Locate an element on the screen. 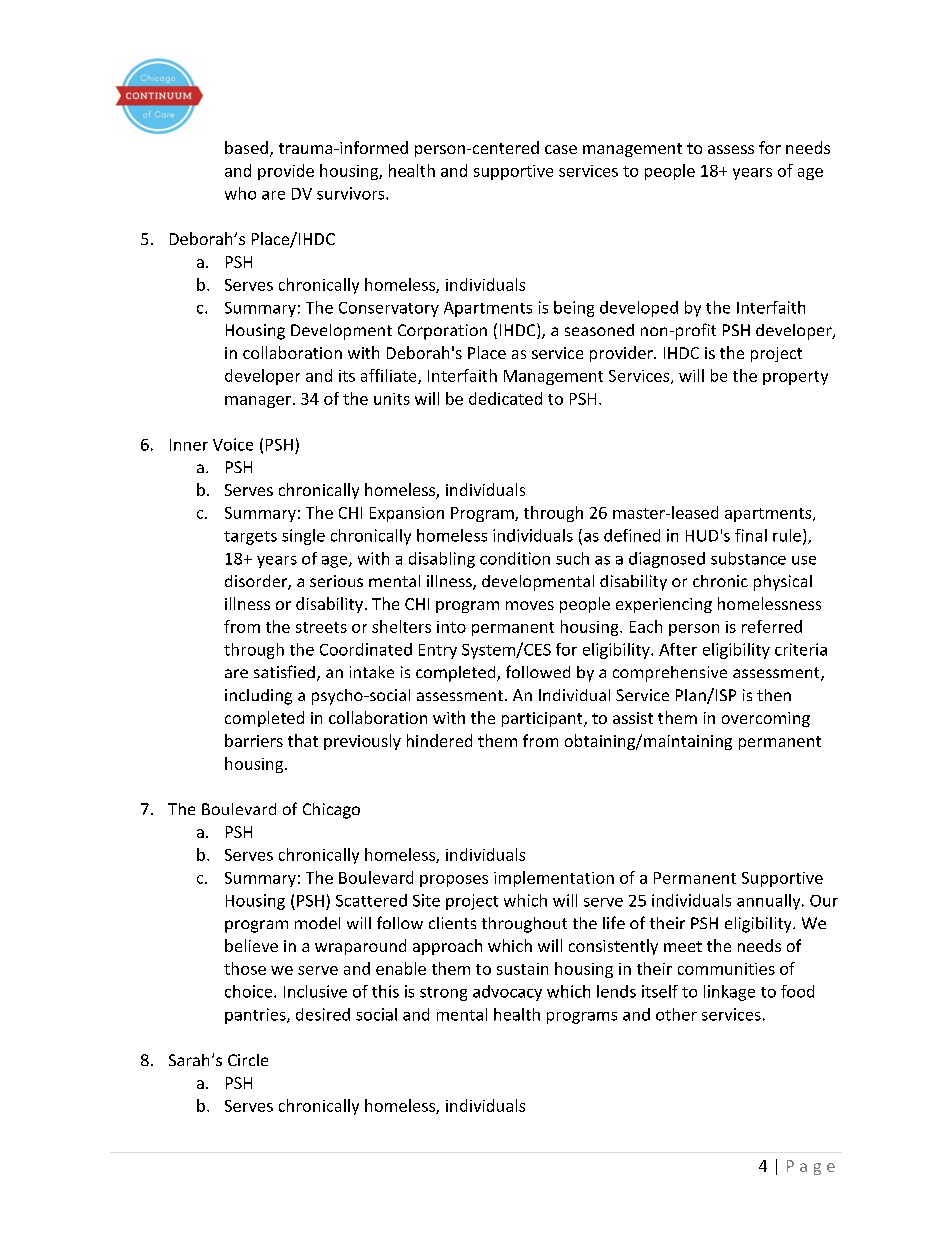 The width and height of the screenshot is (952, 1233). Chicago is located at coordinates (331, 811).
